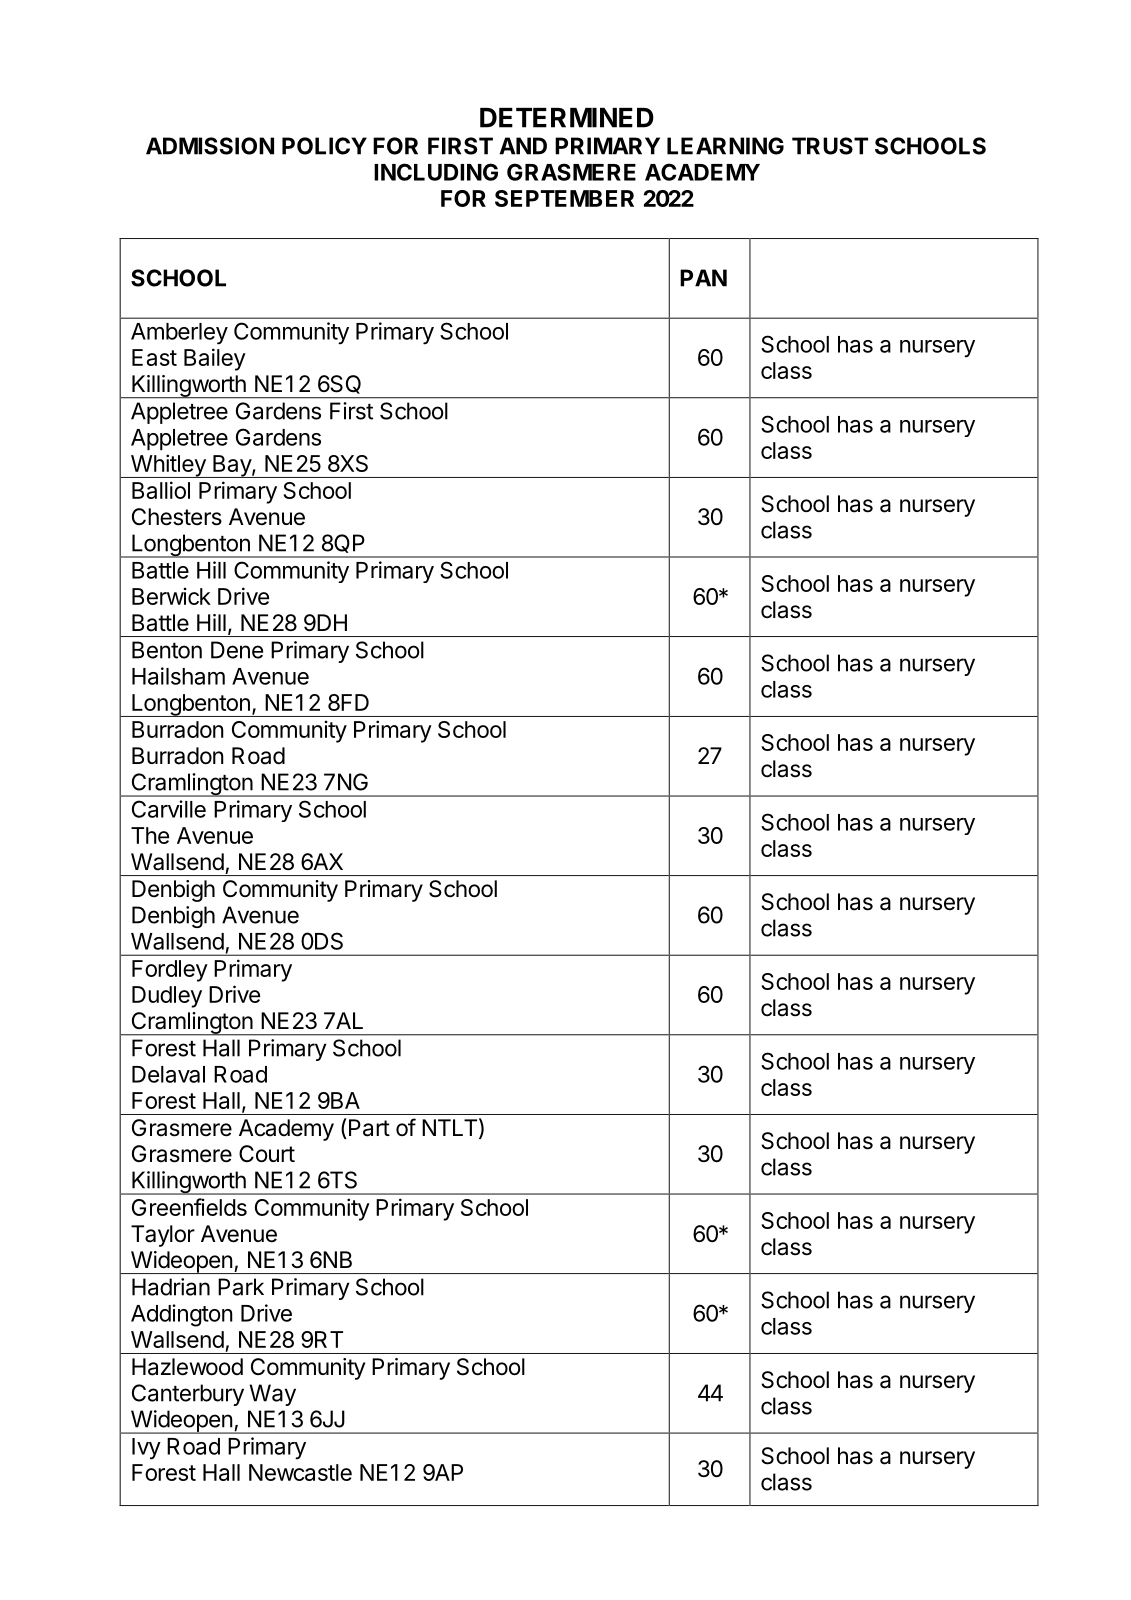 This screenshot has height=1600, width=1131. What do you see at coordinates (169, 809) in the screenshot?
I see `Carville` at bounding box center [169, 809].
